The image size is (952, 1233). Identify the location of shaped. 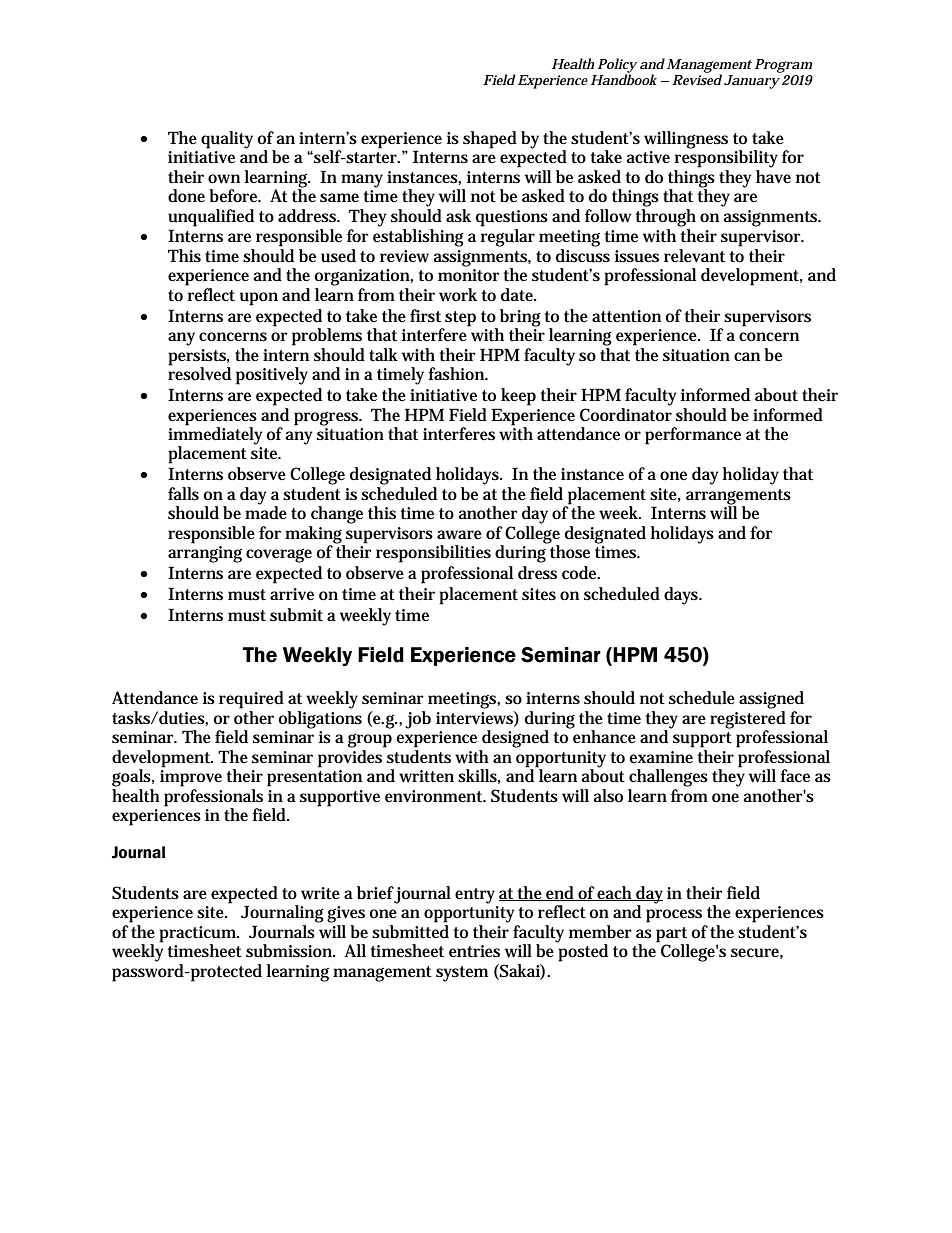
(490, 140).
